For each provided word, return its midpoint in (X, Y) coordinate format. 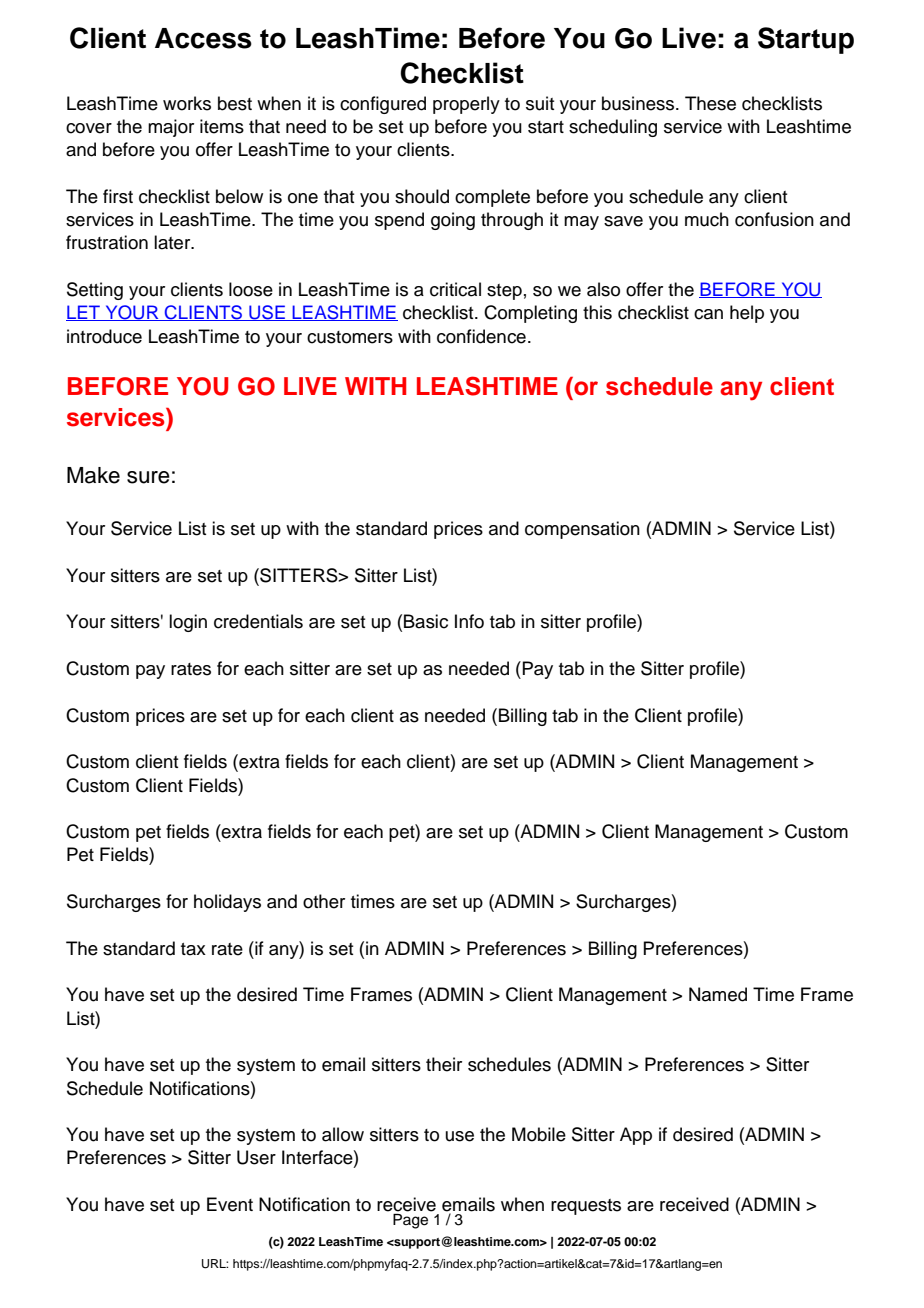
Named (718, 994)
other (324, 901)
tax (193, 949)
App (636, 1136)
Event (230, 1204)
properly (466, 105)
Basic (426, 621)
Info (469, 621)
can (708, 314)
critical (455, 289)
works (187, 103)
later (173, 242)
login (188, 623)
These (710, 103)
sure (148, 477)
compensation (582, 530)
